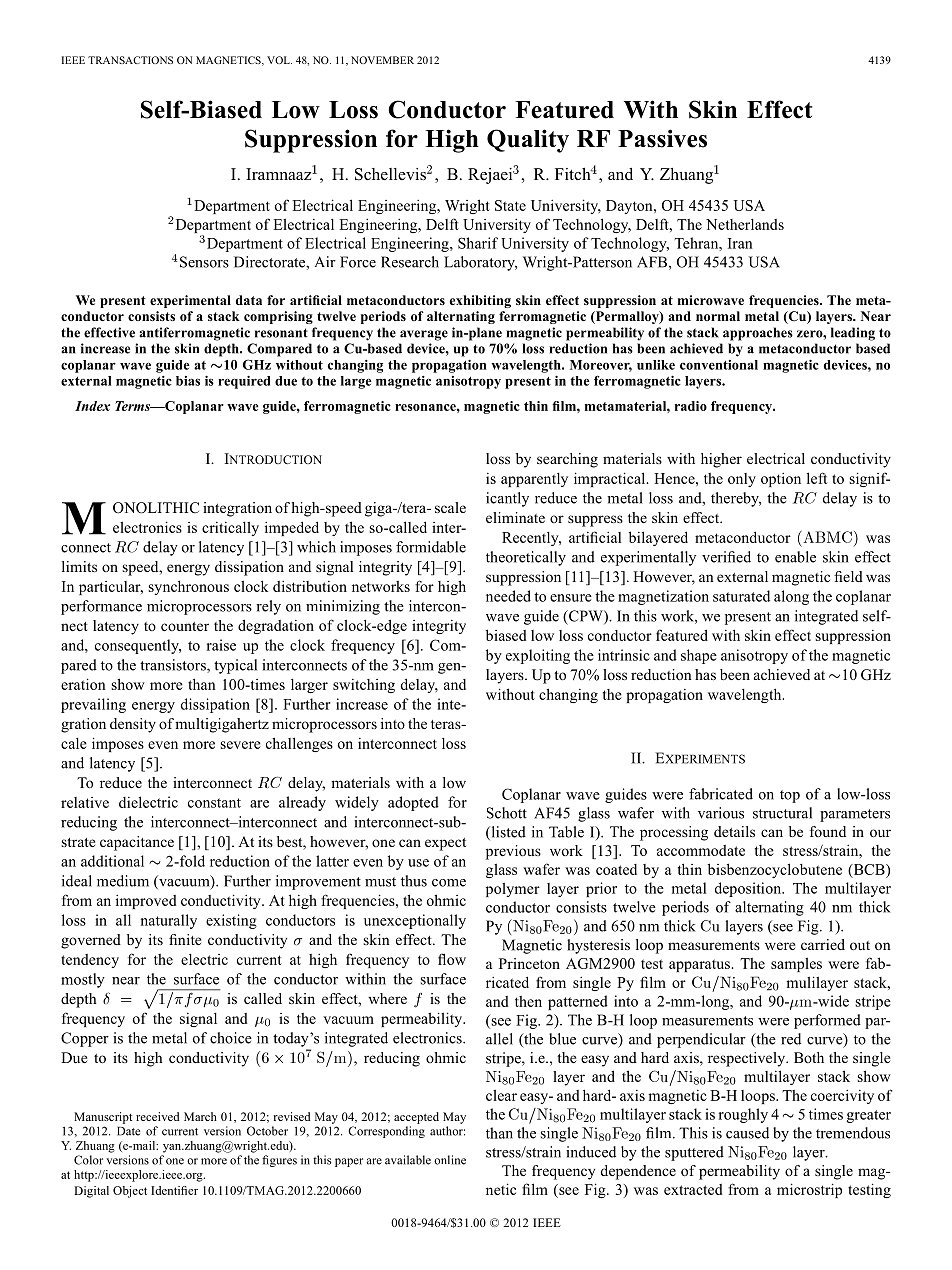 This screenshot has width=952, height=1270. Describe the element at coordinates (214, 803) in the screenshot. I see `constant` at that location.
